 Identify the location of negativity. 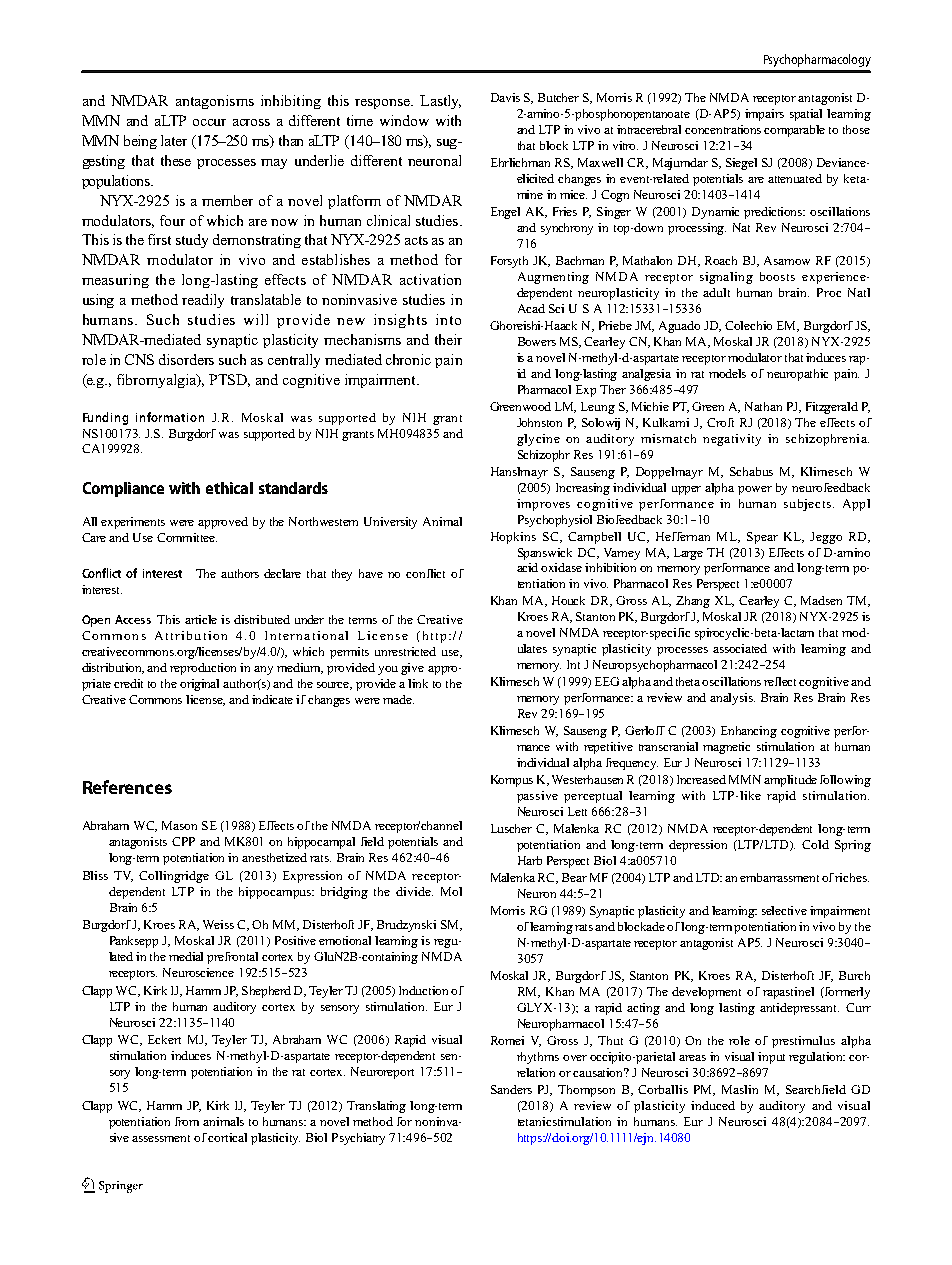
(732, 440).
